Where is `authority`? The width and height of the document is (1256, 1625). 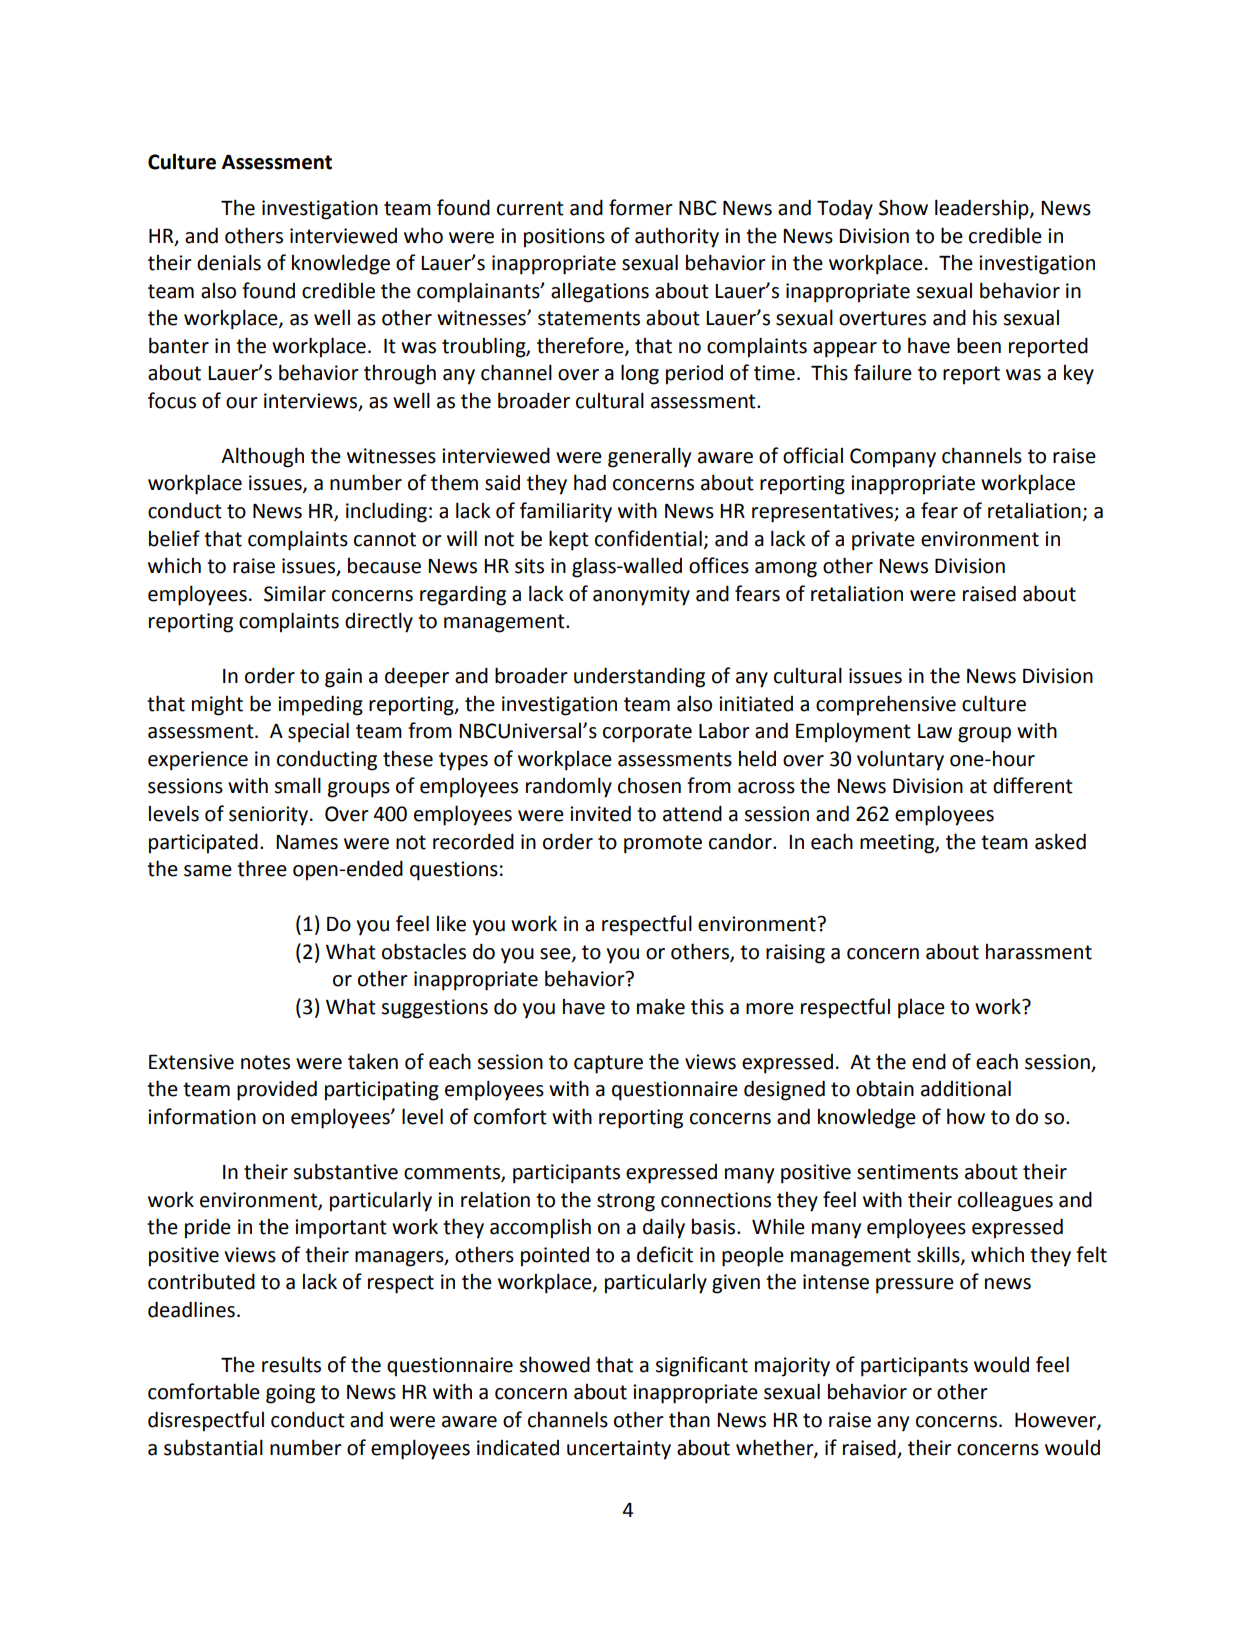
authority is located at coordinates (677, 238).
